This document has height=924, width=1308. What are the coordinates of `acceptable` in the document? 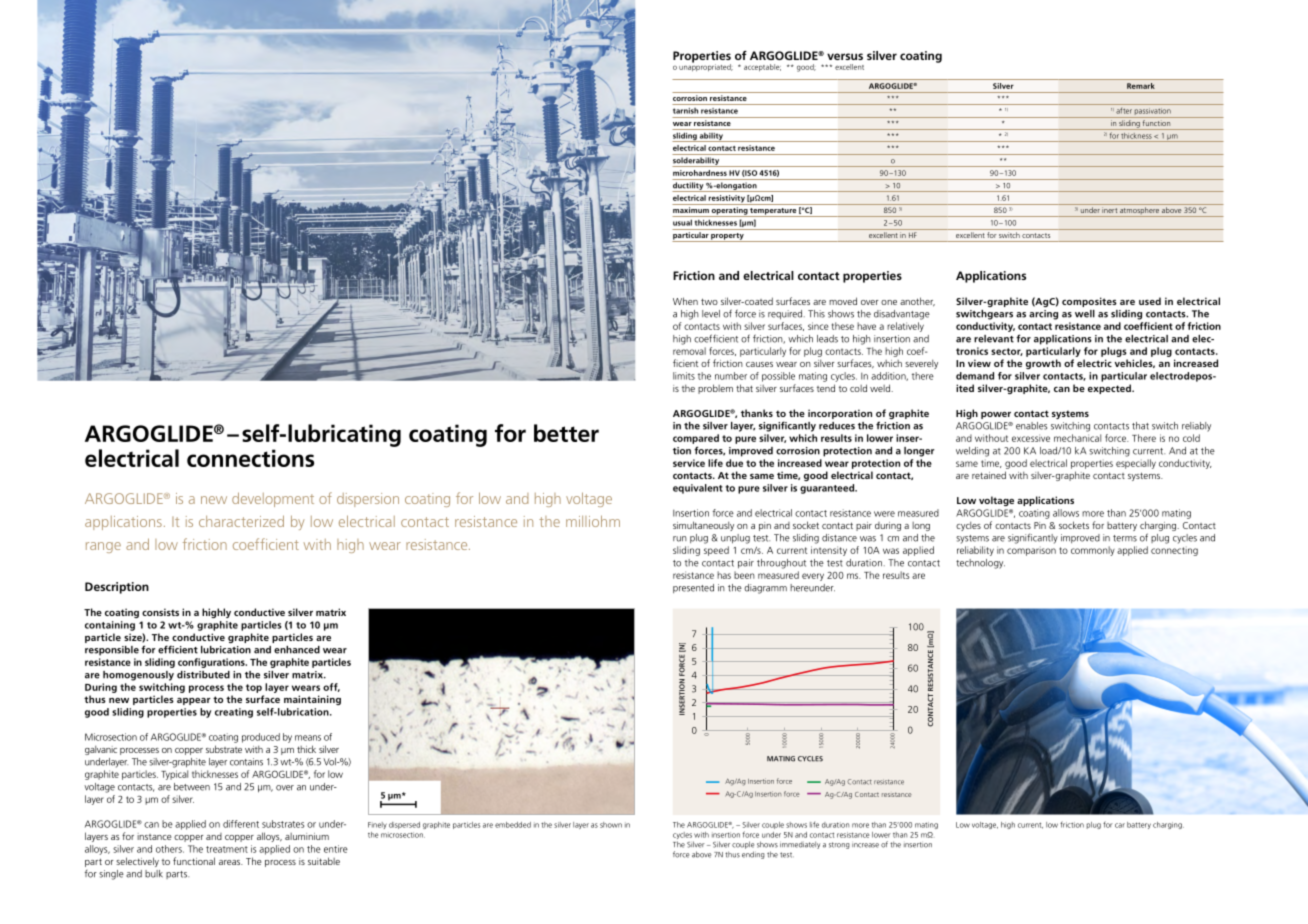 It's located at (762, 67).
